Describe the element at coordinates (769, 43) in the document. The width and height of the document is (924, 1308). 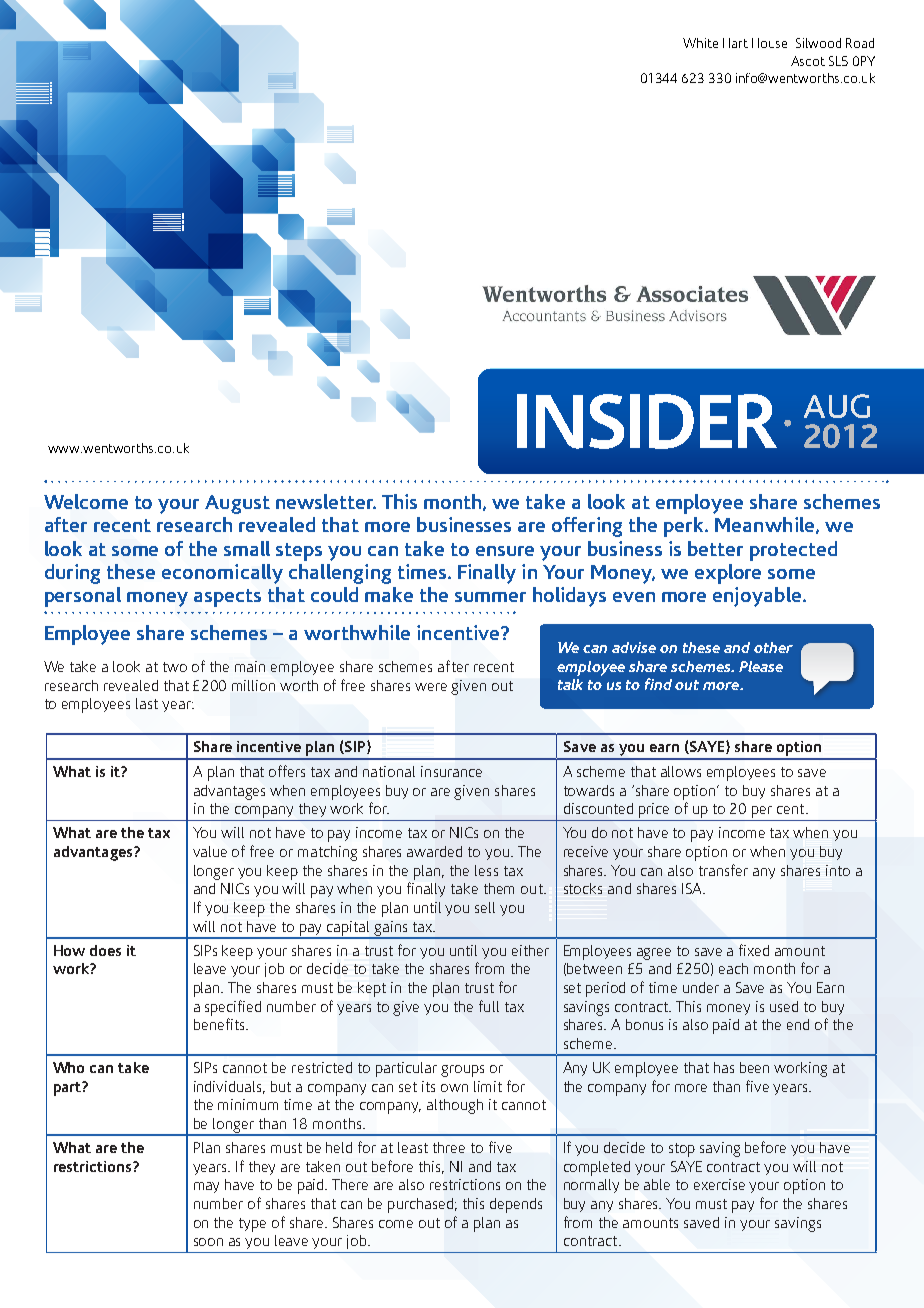
I see `House` at that location.
